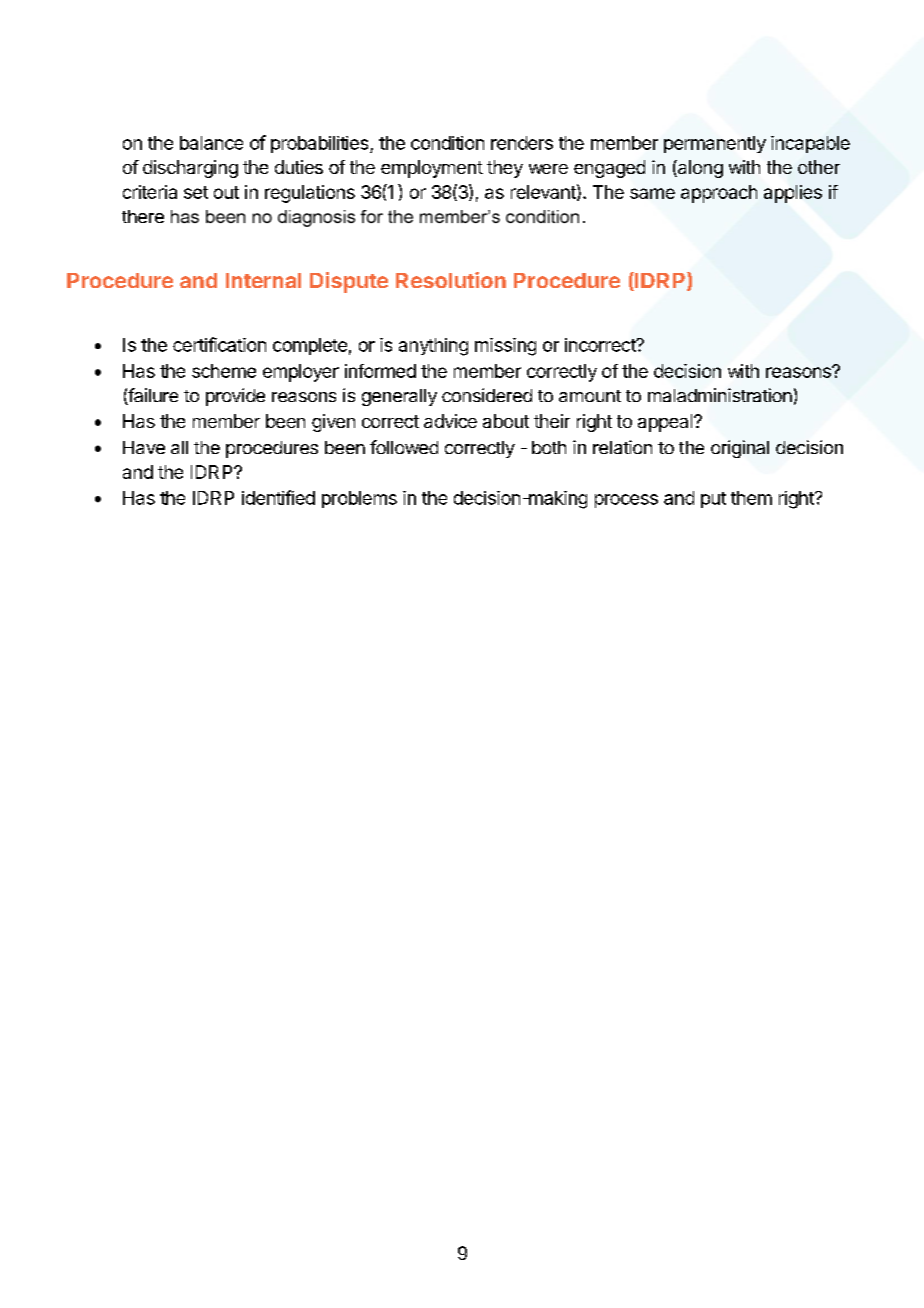 This image has height=1308, width=924. I want to click on identified, so click(278, 497).
